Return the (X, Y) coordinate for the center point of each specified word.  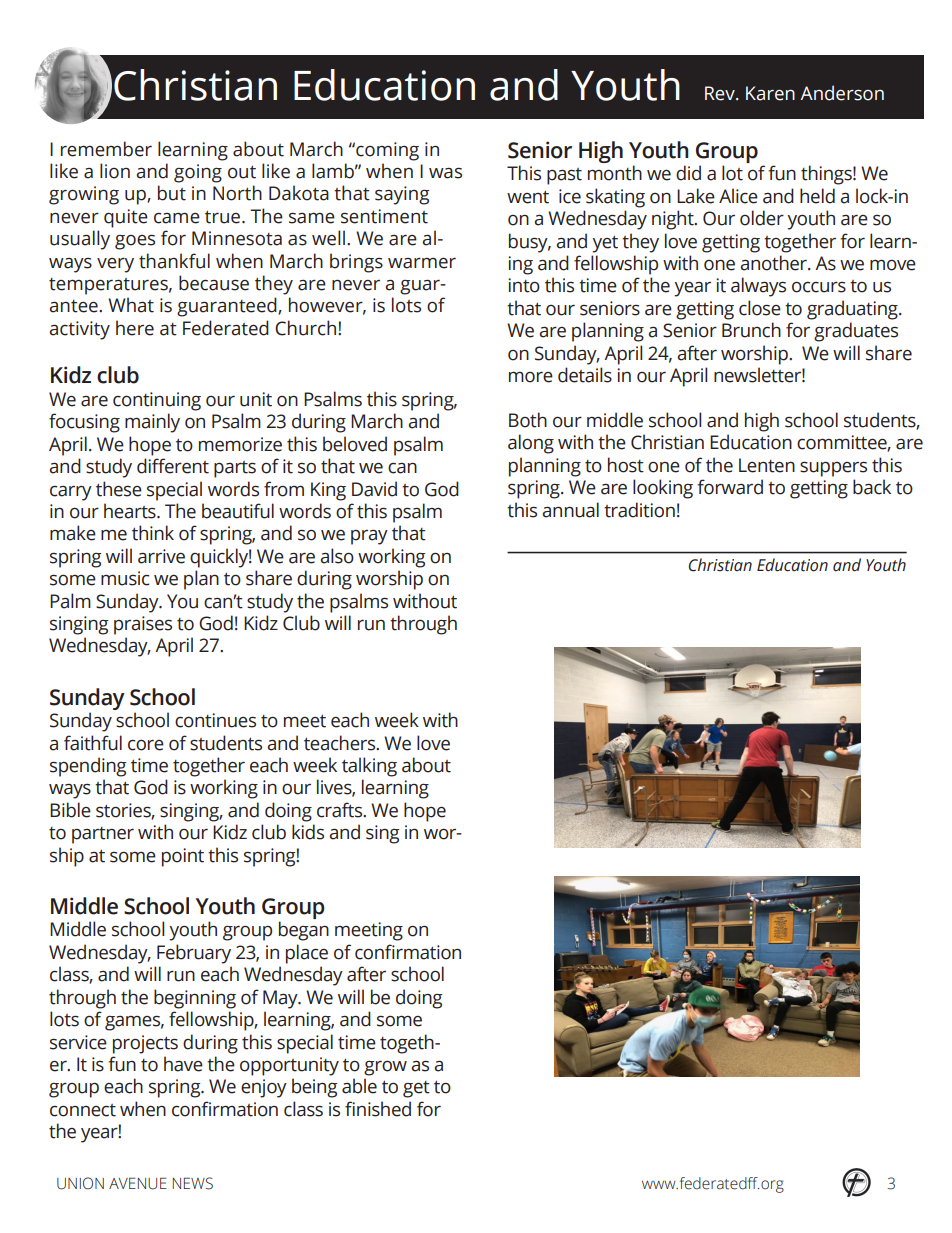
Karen (770, 93)
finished (378, 1109)
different (173, 466)
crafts (341, 810)
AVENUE (138, 1183)
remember (106, 149)
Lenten (767, 465)
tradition (639, 510)
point (183, 857)
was (445, 173)
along (531, 444)
